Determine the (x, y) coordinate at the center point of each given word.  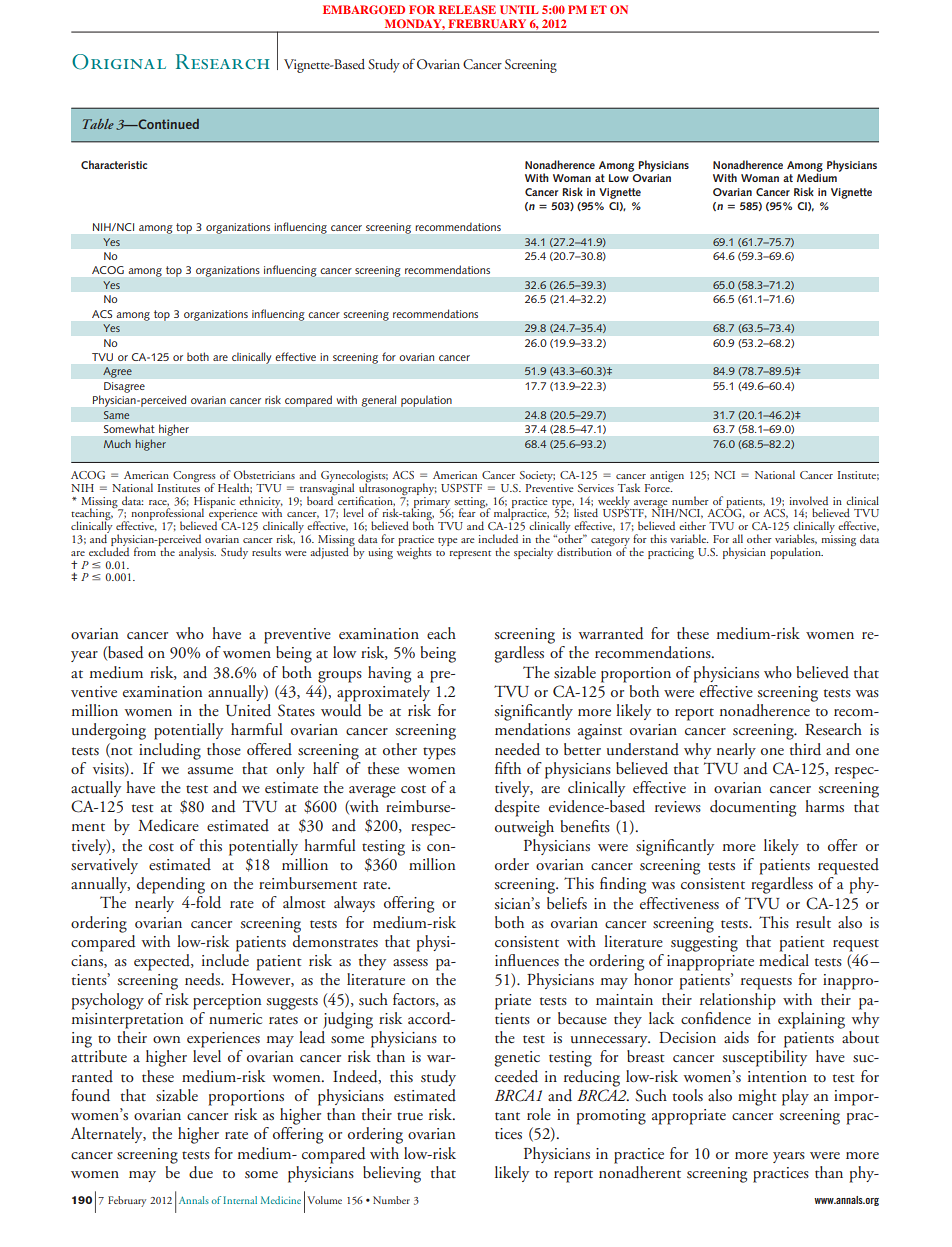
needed (517, 749)
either (692, 525)
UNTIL (519, 9)
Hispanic (215, 503)
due (201, 1172)
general (379, 401)
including (170, 751)
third (805, 749)
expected (163, 962)
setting (471, 503)
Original (119, 62)
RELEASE (467, 9)
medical (784, 960)
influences (527, 960)
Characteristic (114, 164)
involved (808, 500)
